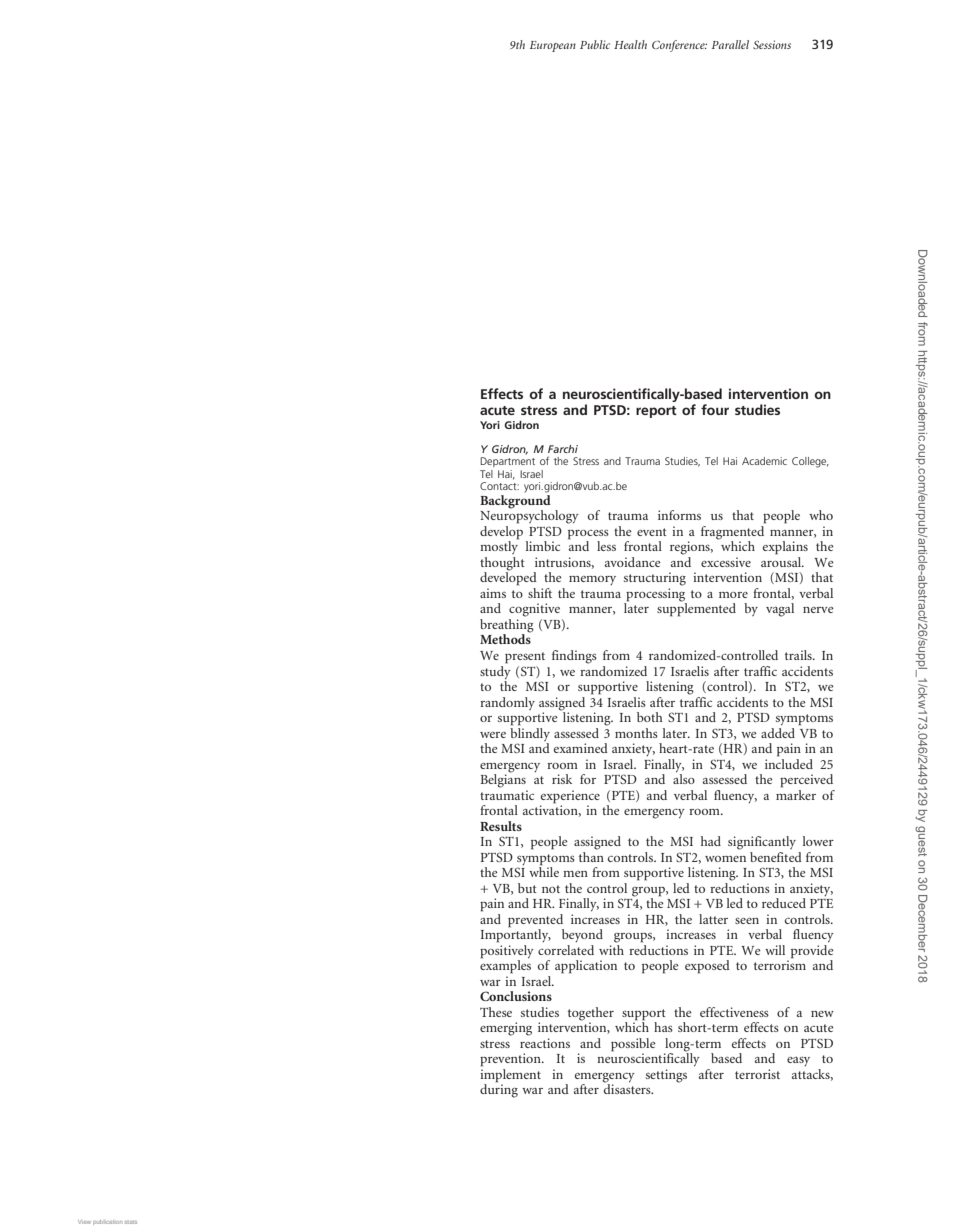  Describe the element at coordinates (507, 627) in the screenshot. I see `breathing` at that location.
